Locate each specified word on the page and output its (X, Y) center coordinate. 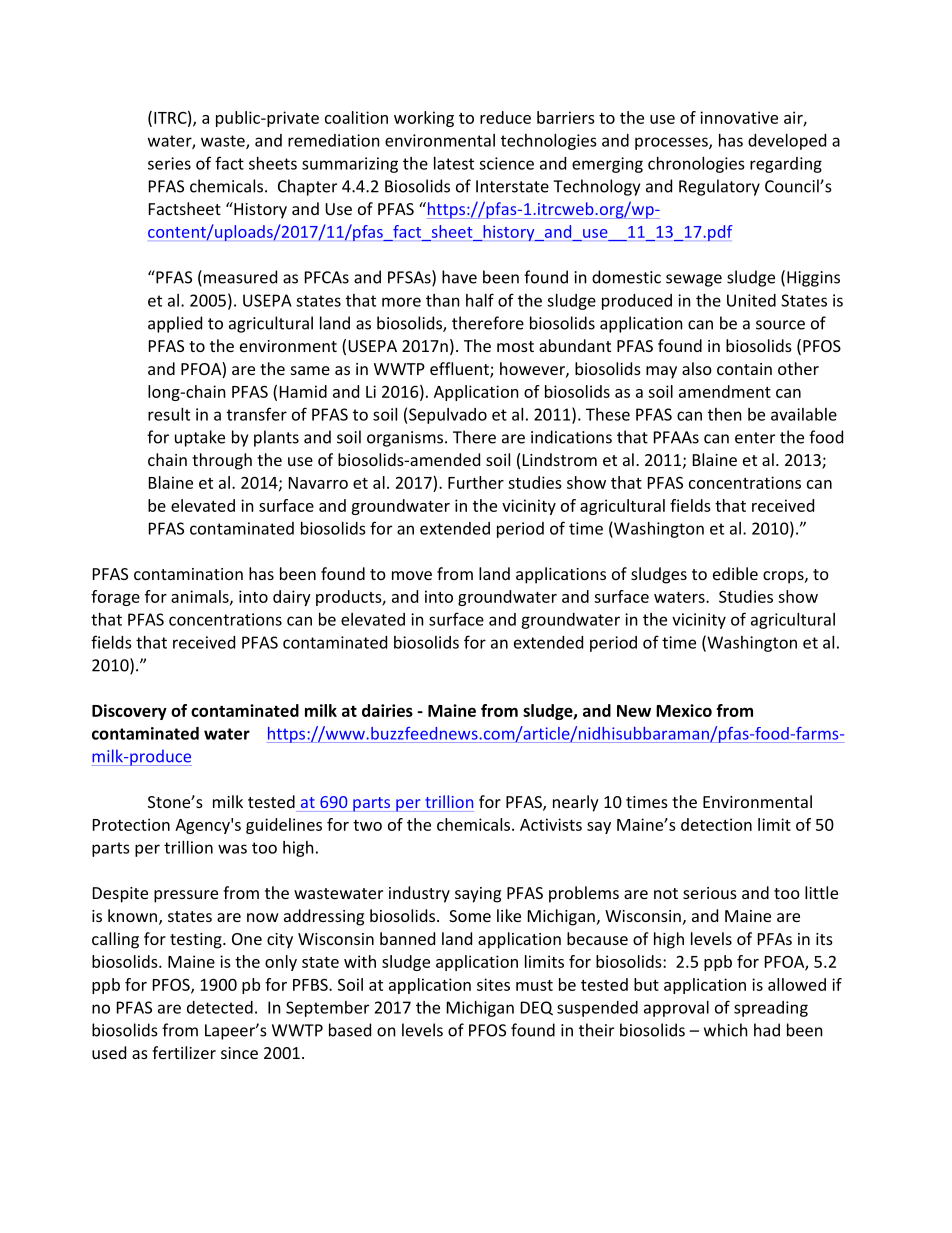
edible (735, 573)
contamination (188, 574)
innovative (739, 117)
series (169, 163)
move (412, 575)
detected (220, 1007)
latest (454, 163)
